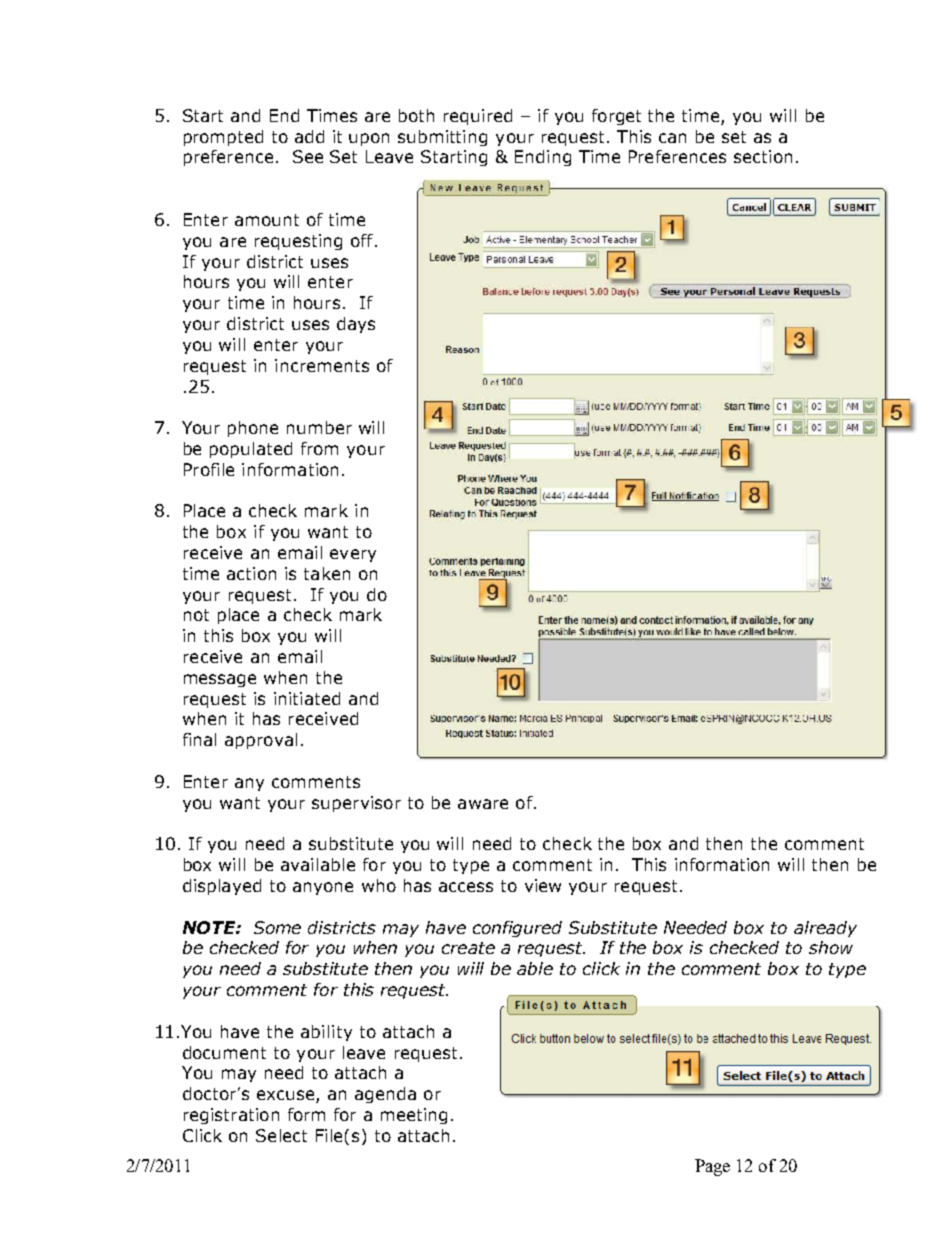  What do you see at coordinates (825, 929) in the document?
I see `already` at bounding box center [825, 929].
